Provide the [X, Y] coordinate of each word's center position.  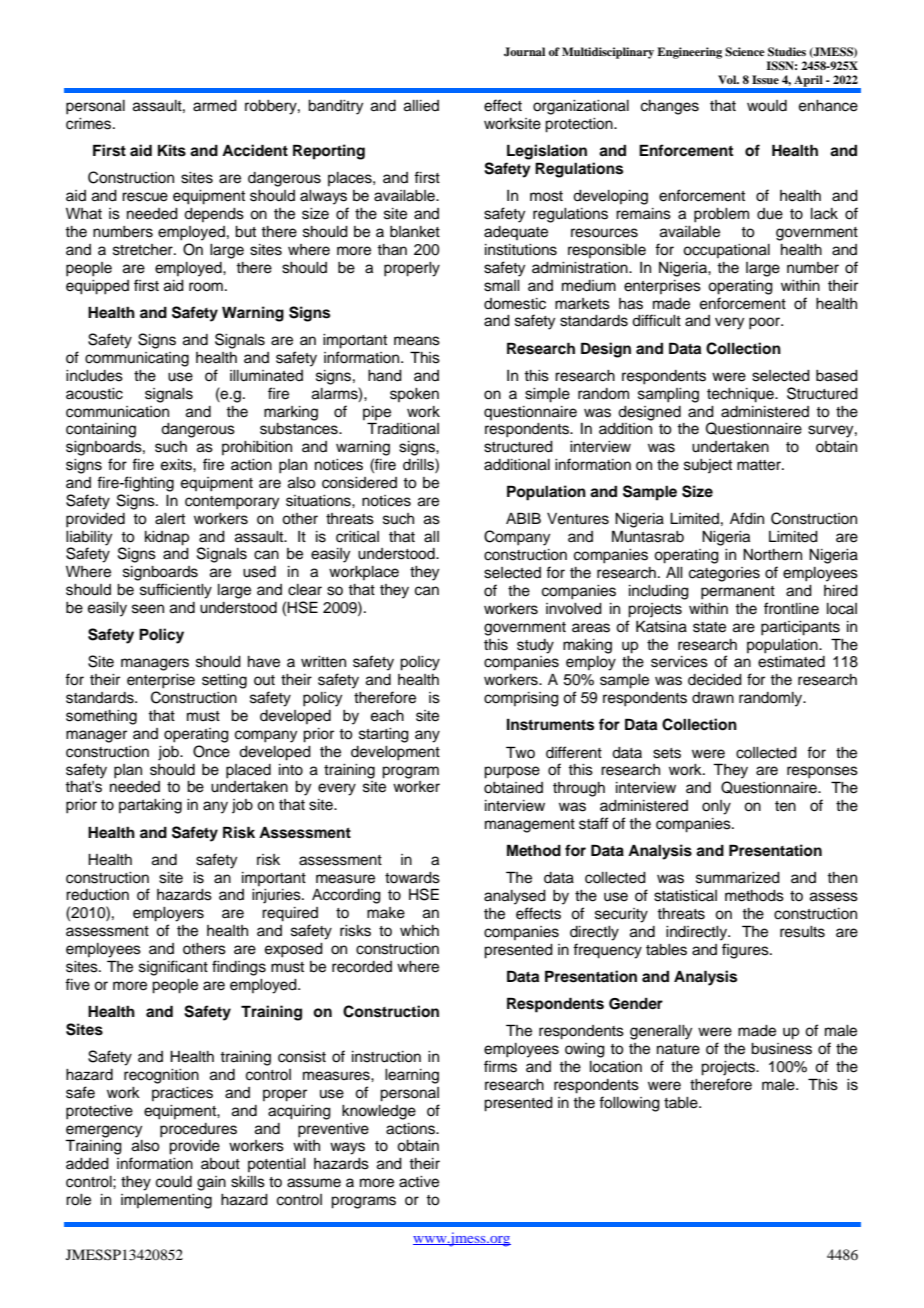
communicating [137, 359]
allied [421, 106]
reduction [97, 895]
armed [215, 106]
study [535, 646]
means [417, 341]
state [709, 627]
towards [412, 878]
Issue [765, 79]
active [419, 1182]
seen [148, 609]
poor [765, 323]
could [174, 1182]
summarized [738, 878]
